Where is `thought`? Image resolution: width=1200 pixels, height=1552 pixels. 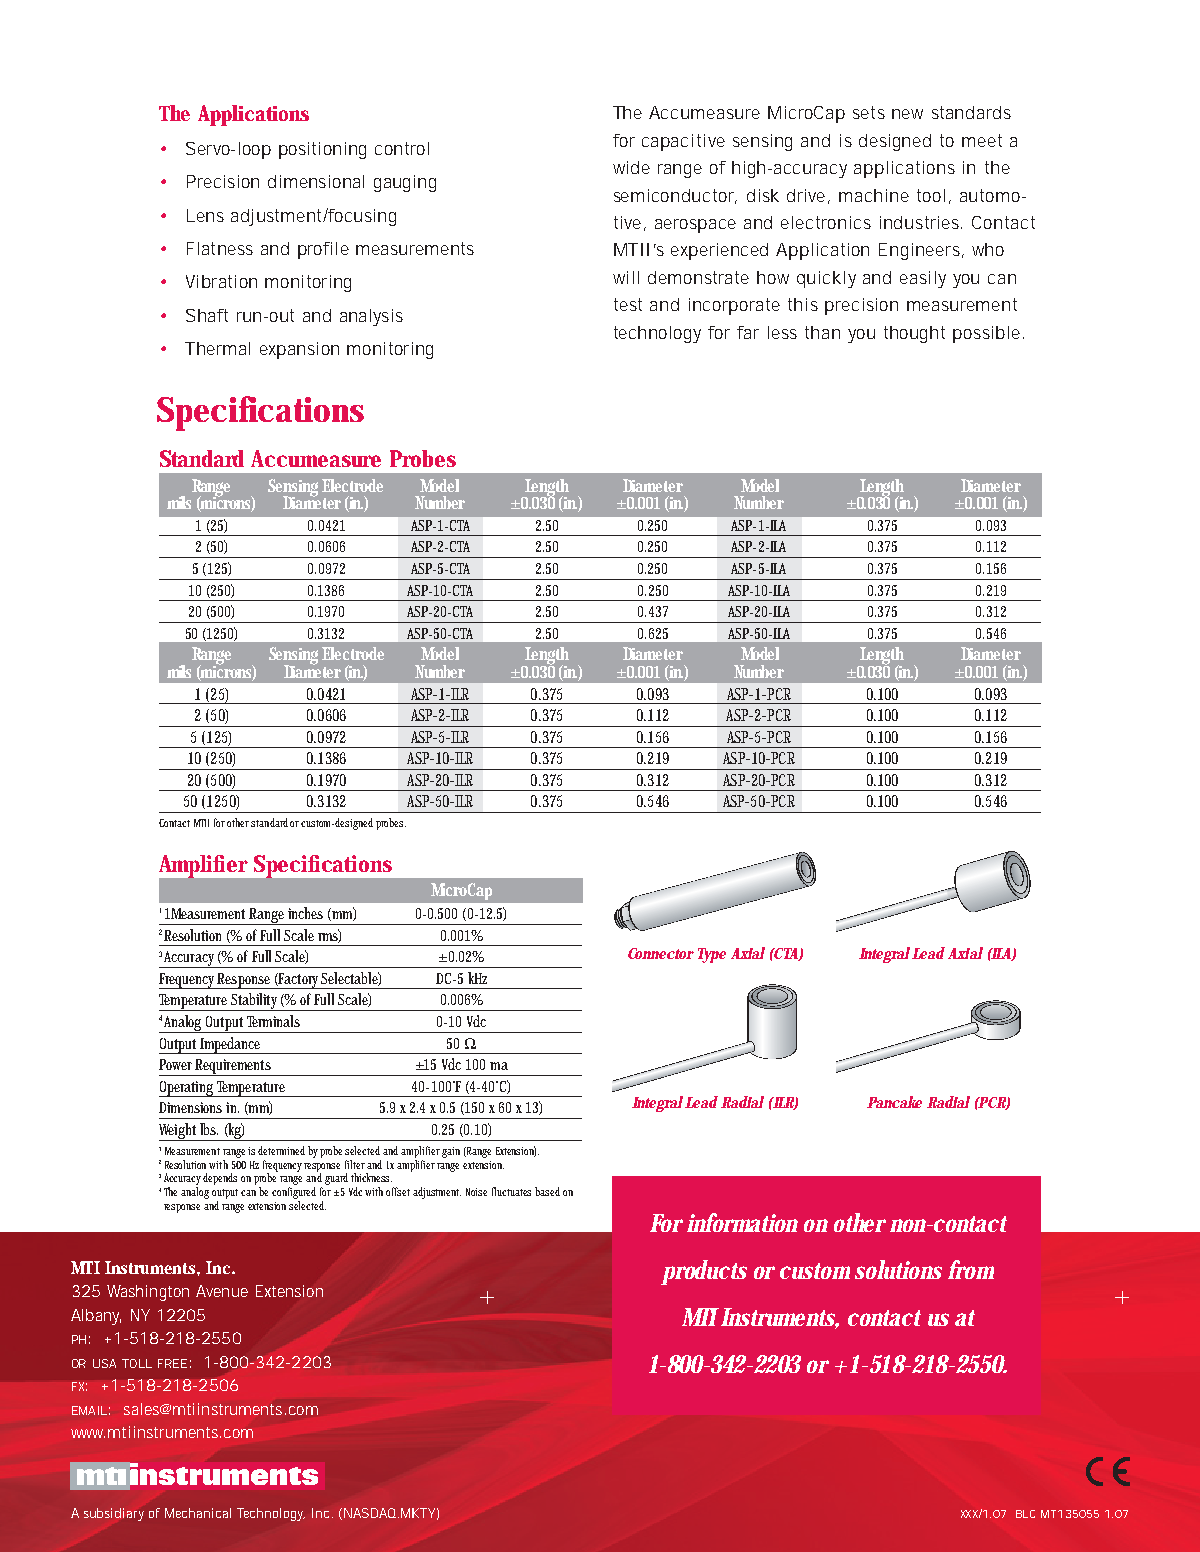
thought is located at coordinates (914, 334).
